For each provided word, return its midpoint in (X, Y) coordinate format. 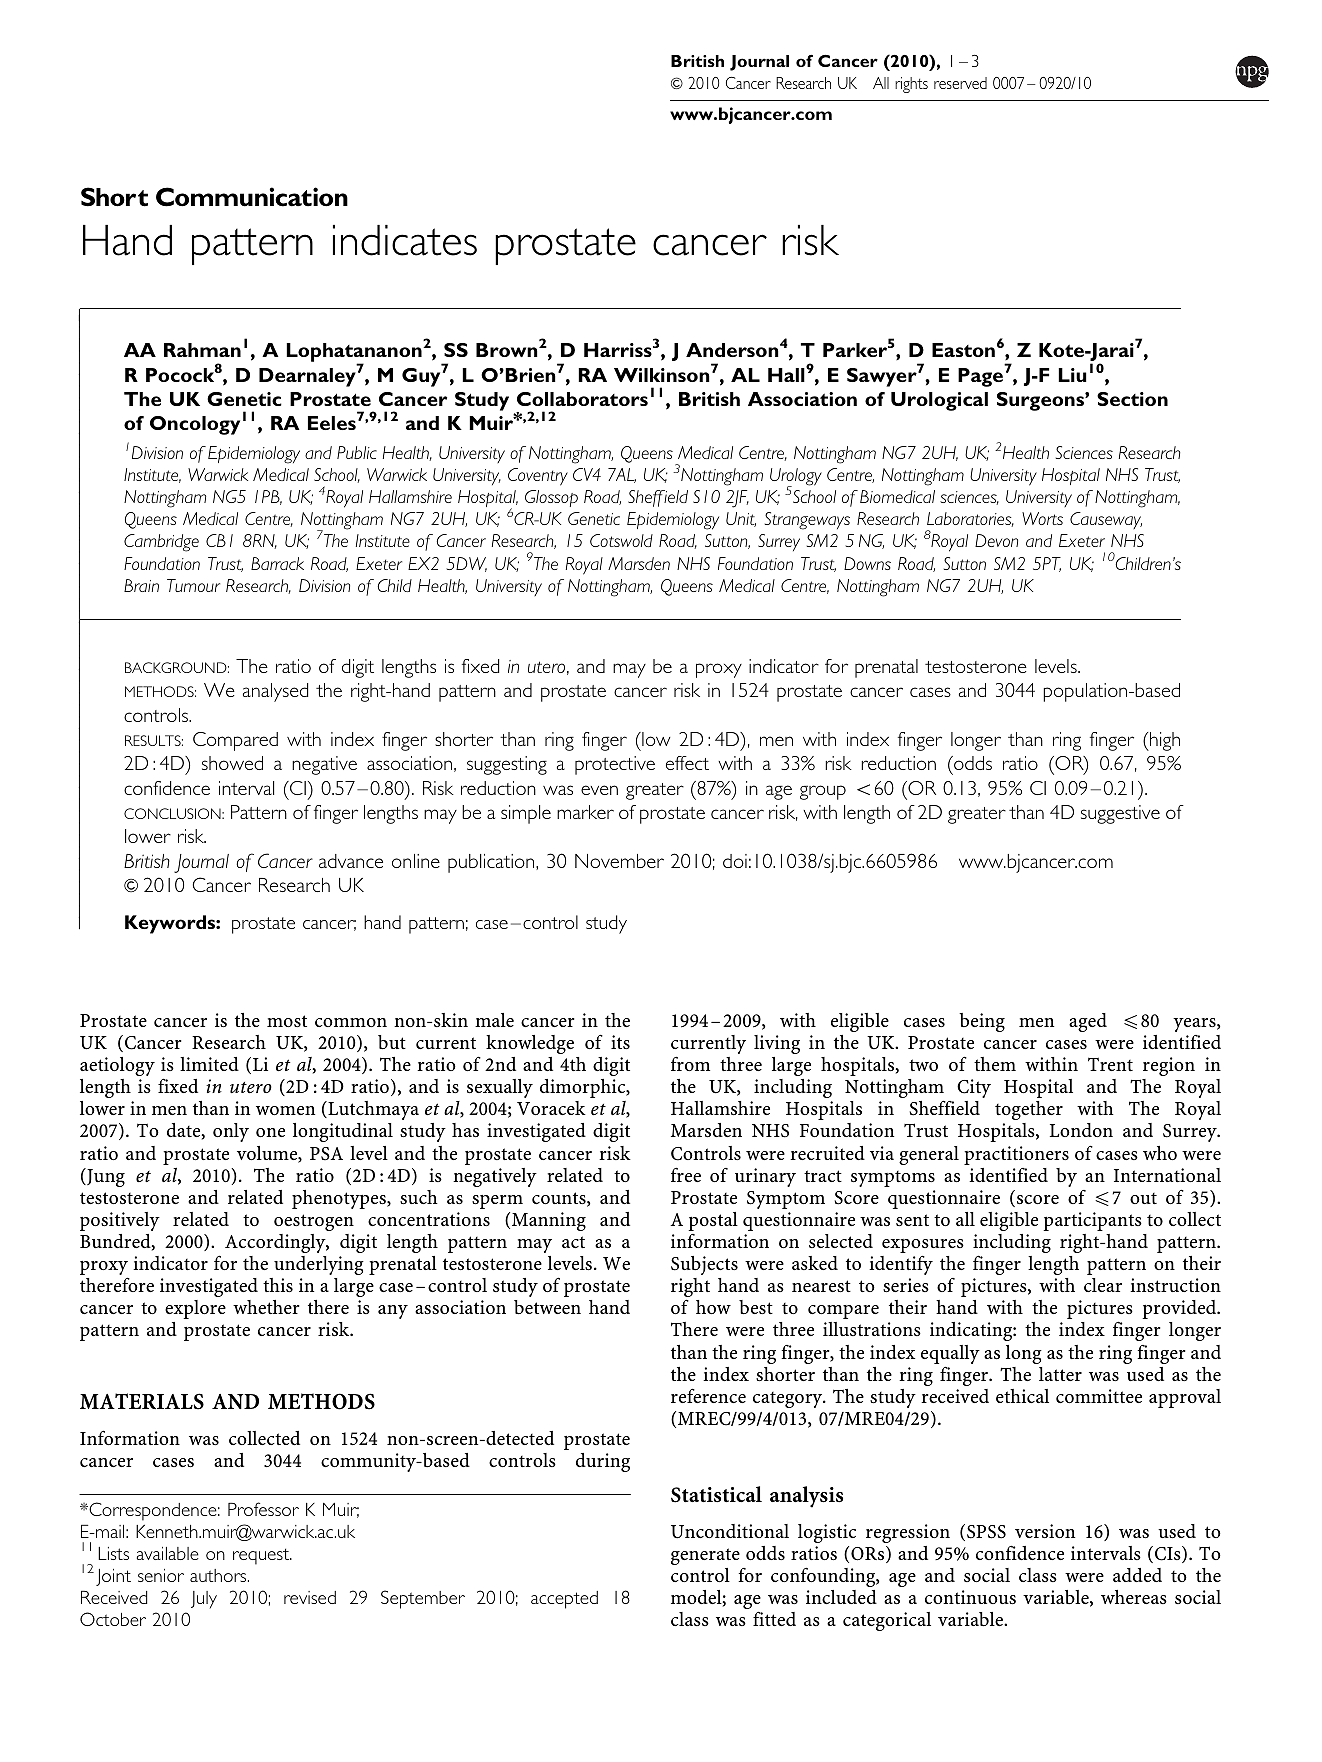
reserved (960, 83)
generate (705, 1556)
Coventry (538, 477)
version (1045, 1531)
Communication (252, 197)
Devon (996, 540)
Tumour (193, 585)
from (690, 1063)
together (1029, 1110)
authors (219, 1575)
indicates (405, 240)
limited (209, 1064)
